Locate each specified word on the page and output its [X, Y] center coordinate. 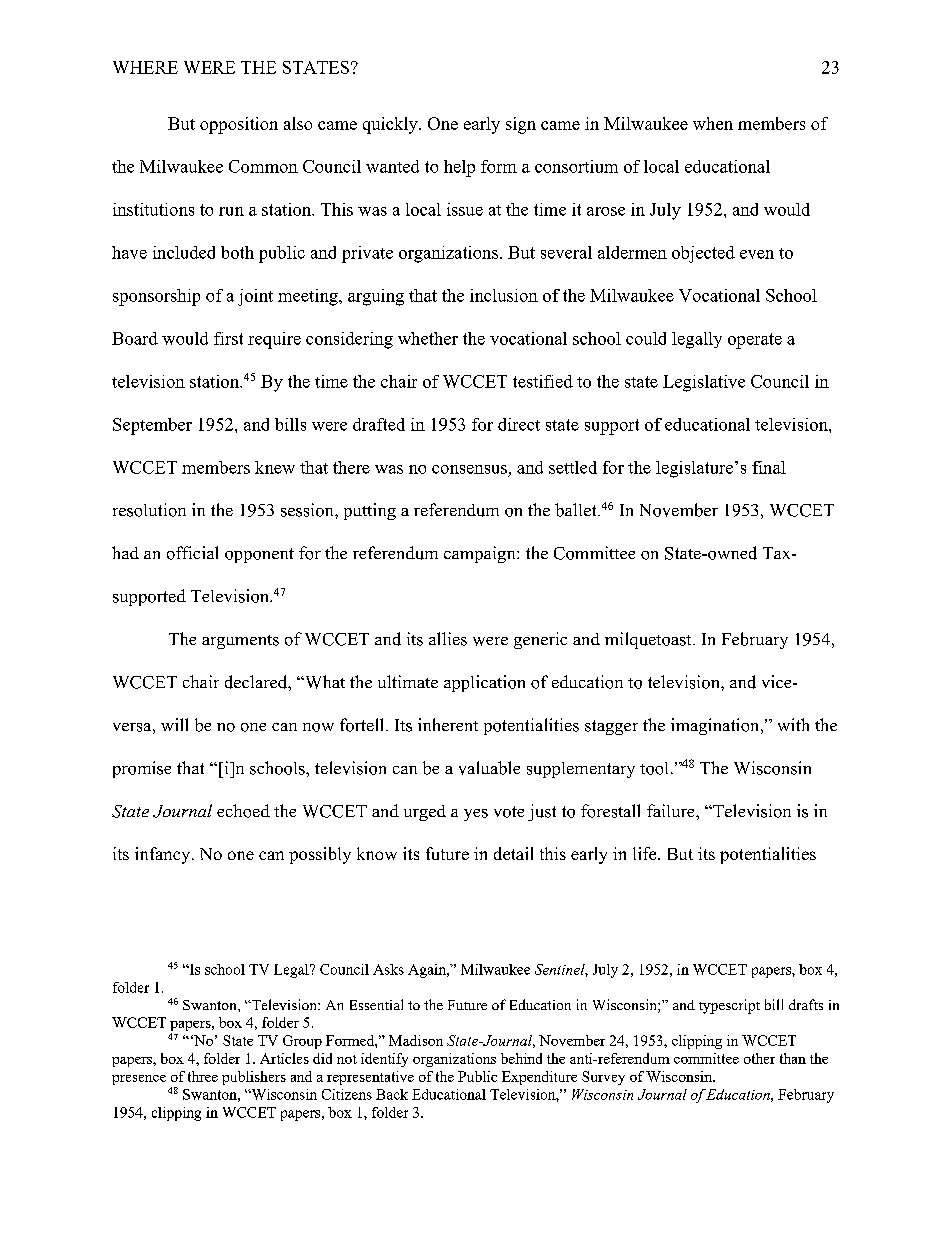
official [192, 553]
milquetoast [649, 640]
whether [428, 338]
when [713, 123]
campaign [481, 554]
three [203, 1076]
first [228, 338]
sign [521, 125]
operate [755, 341]
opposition [239, 125]
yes [476, 815]
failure [672, 810]
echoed [243, 811]
